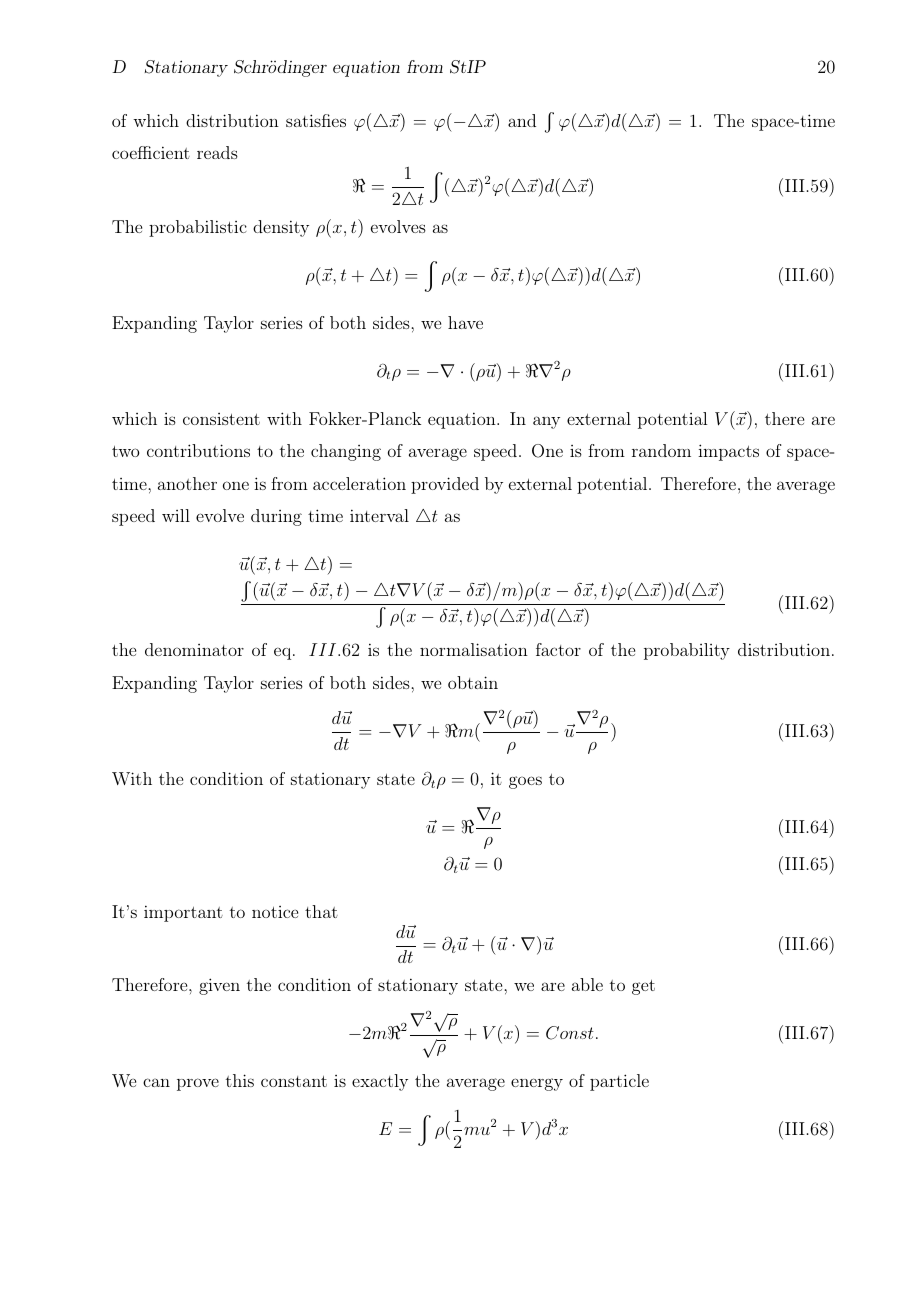 The width and height of the screenshot is (924, 1308). What do you see at coordinates (183, 913) in the screenshot?
I see `important` at bounding box center [183, 913].
